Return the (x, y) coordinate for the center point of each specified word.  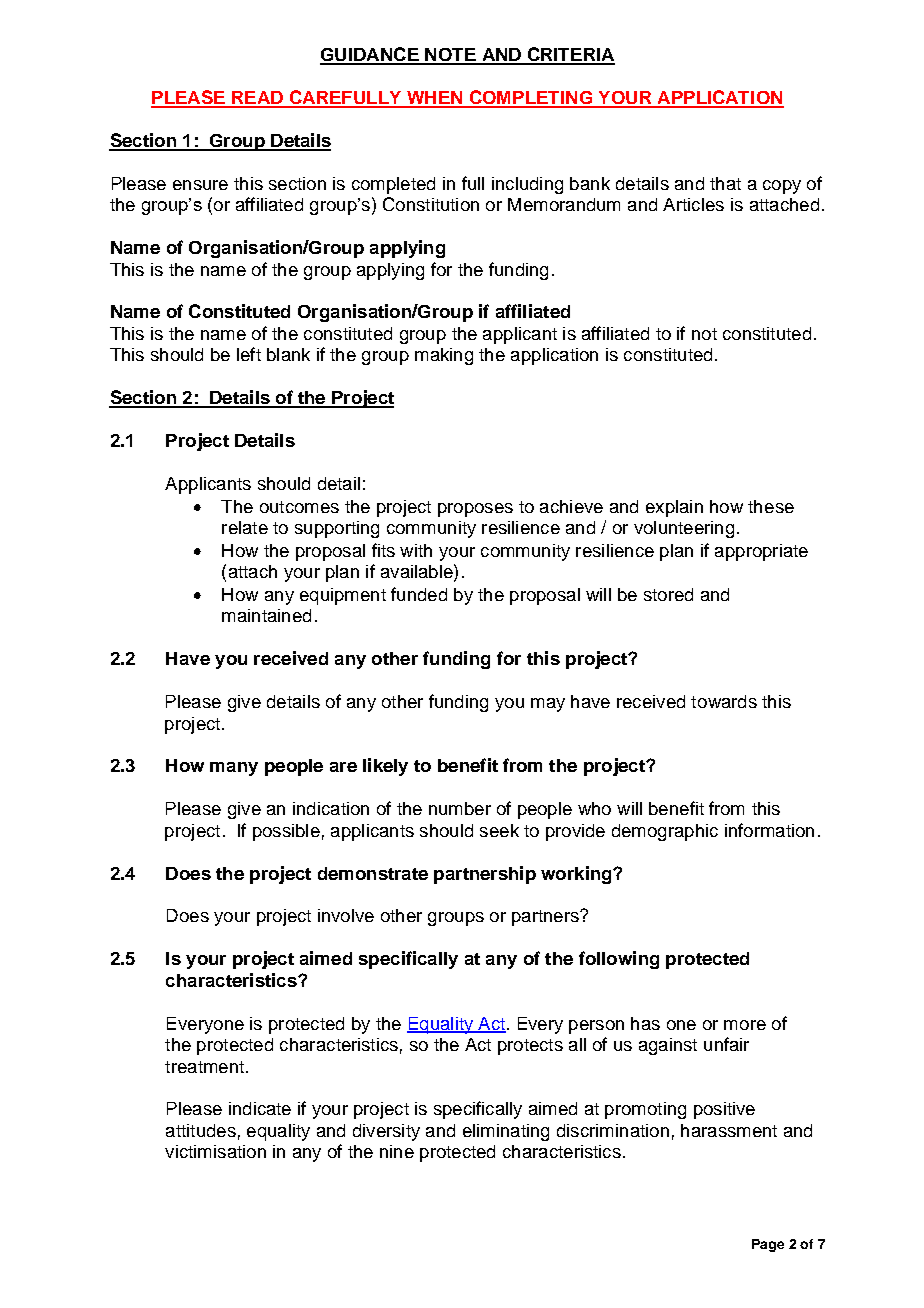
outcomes (299, 507)
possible (286, 832)
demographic (665, 832)
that (725, 183)
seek (499, 830)
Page (768, 1245)
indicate (260, 1108)
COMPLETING (530, 98)
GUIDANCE (370, 55)
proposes (475, 510)
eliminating (506, 1132)
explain (674, 508)
